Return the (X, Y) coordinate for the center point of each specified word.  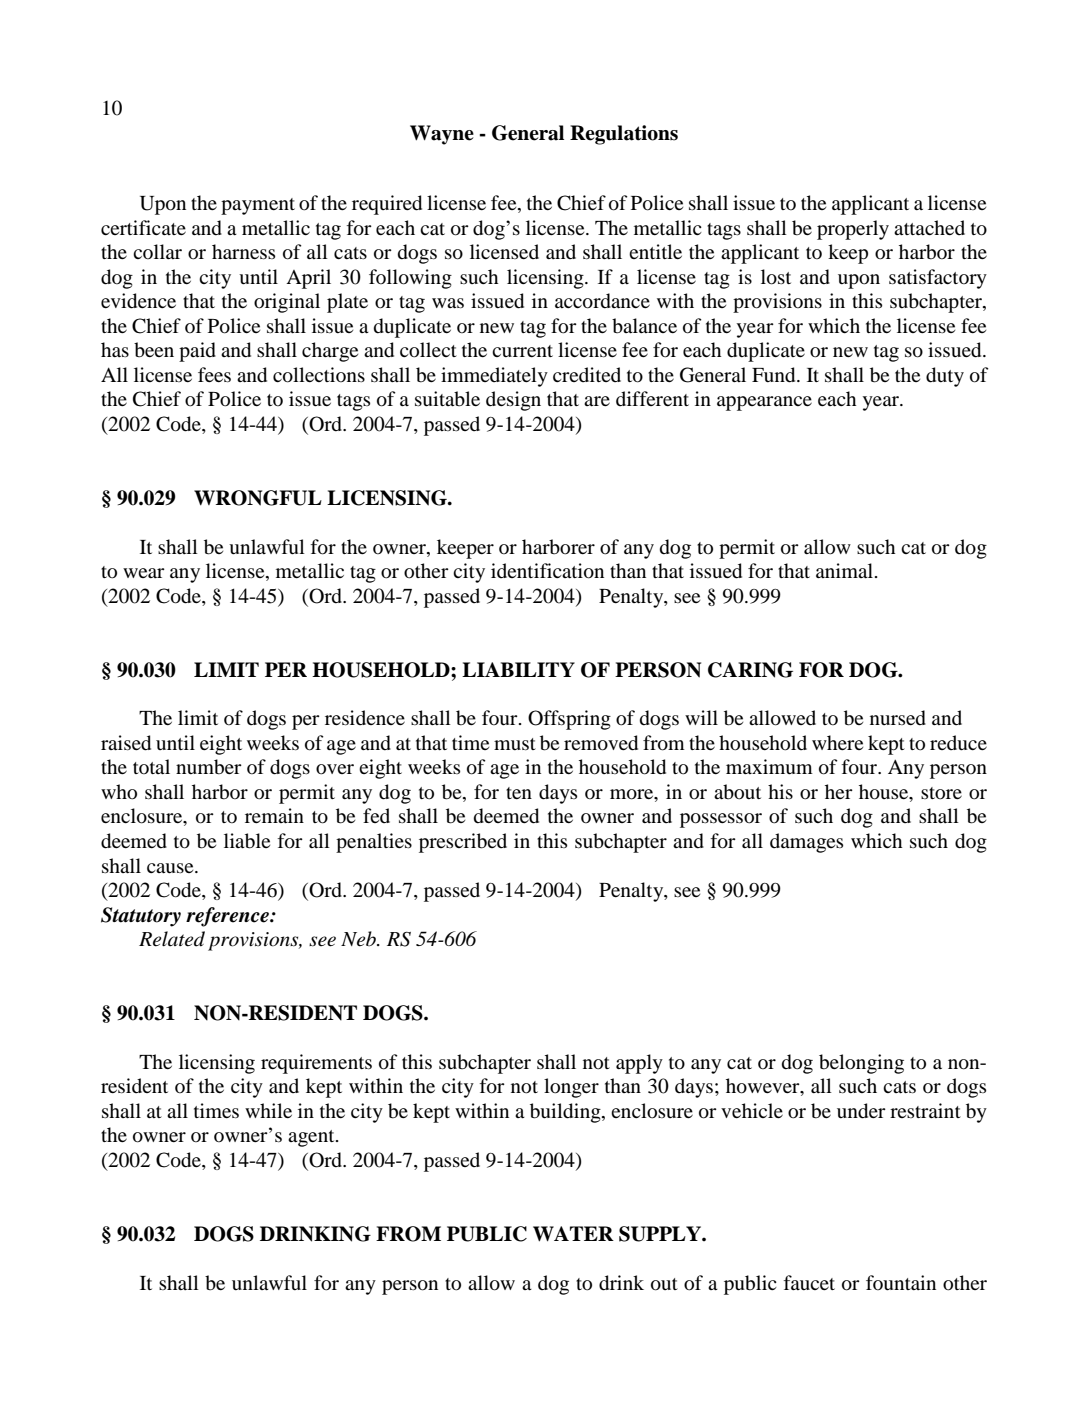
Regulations (624, 135)
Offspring (569, 720)
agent (312, 1138)
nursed (898, 718)
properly (853, 230)
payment (258, 206)
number (209, 767)
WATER (573, 1234)
